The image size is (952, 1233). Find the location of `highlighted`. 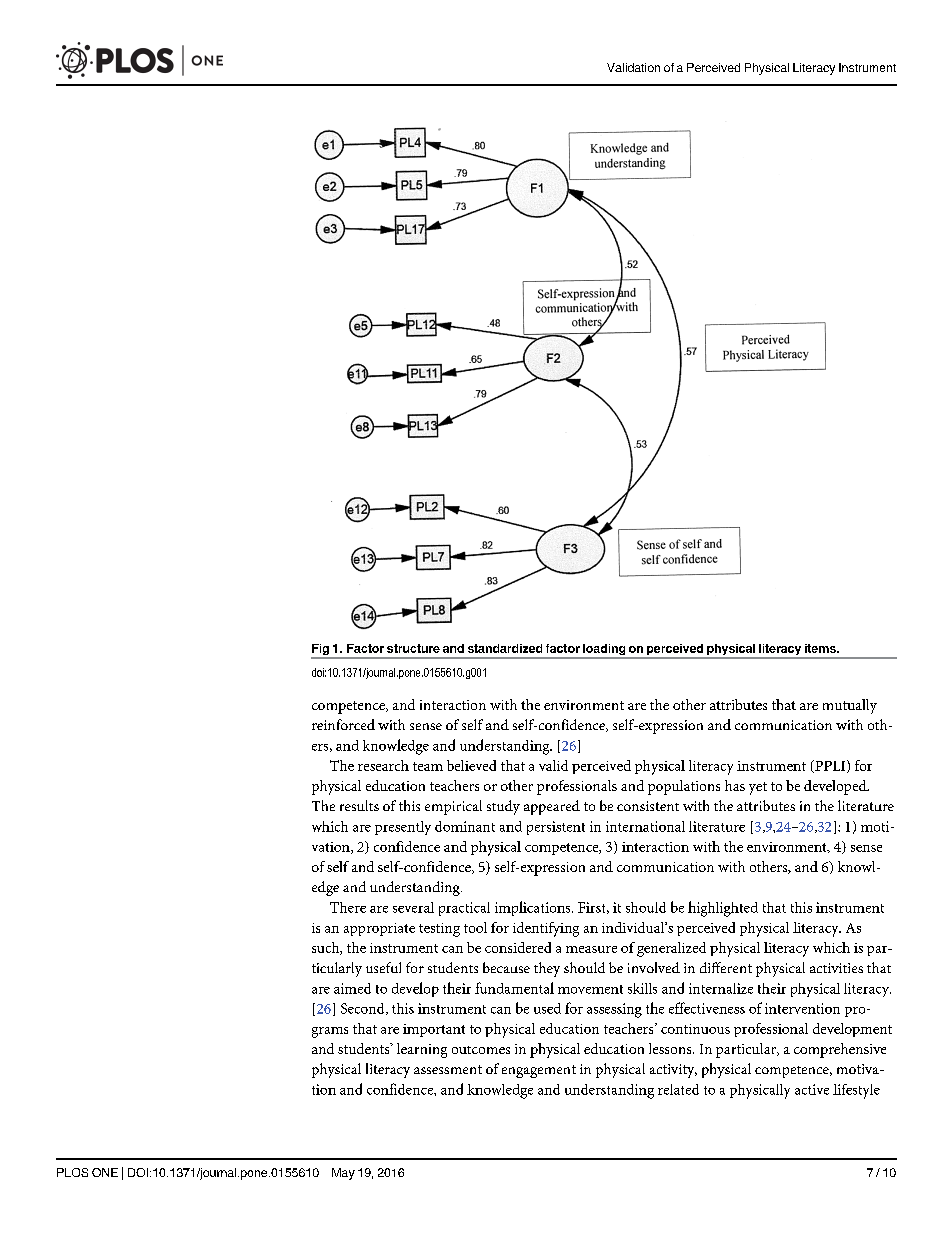

highlighted is located at coordinates (723, 909).
